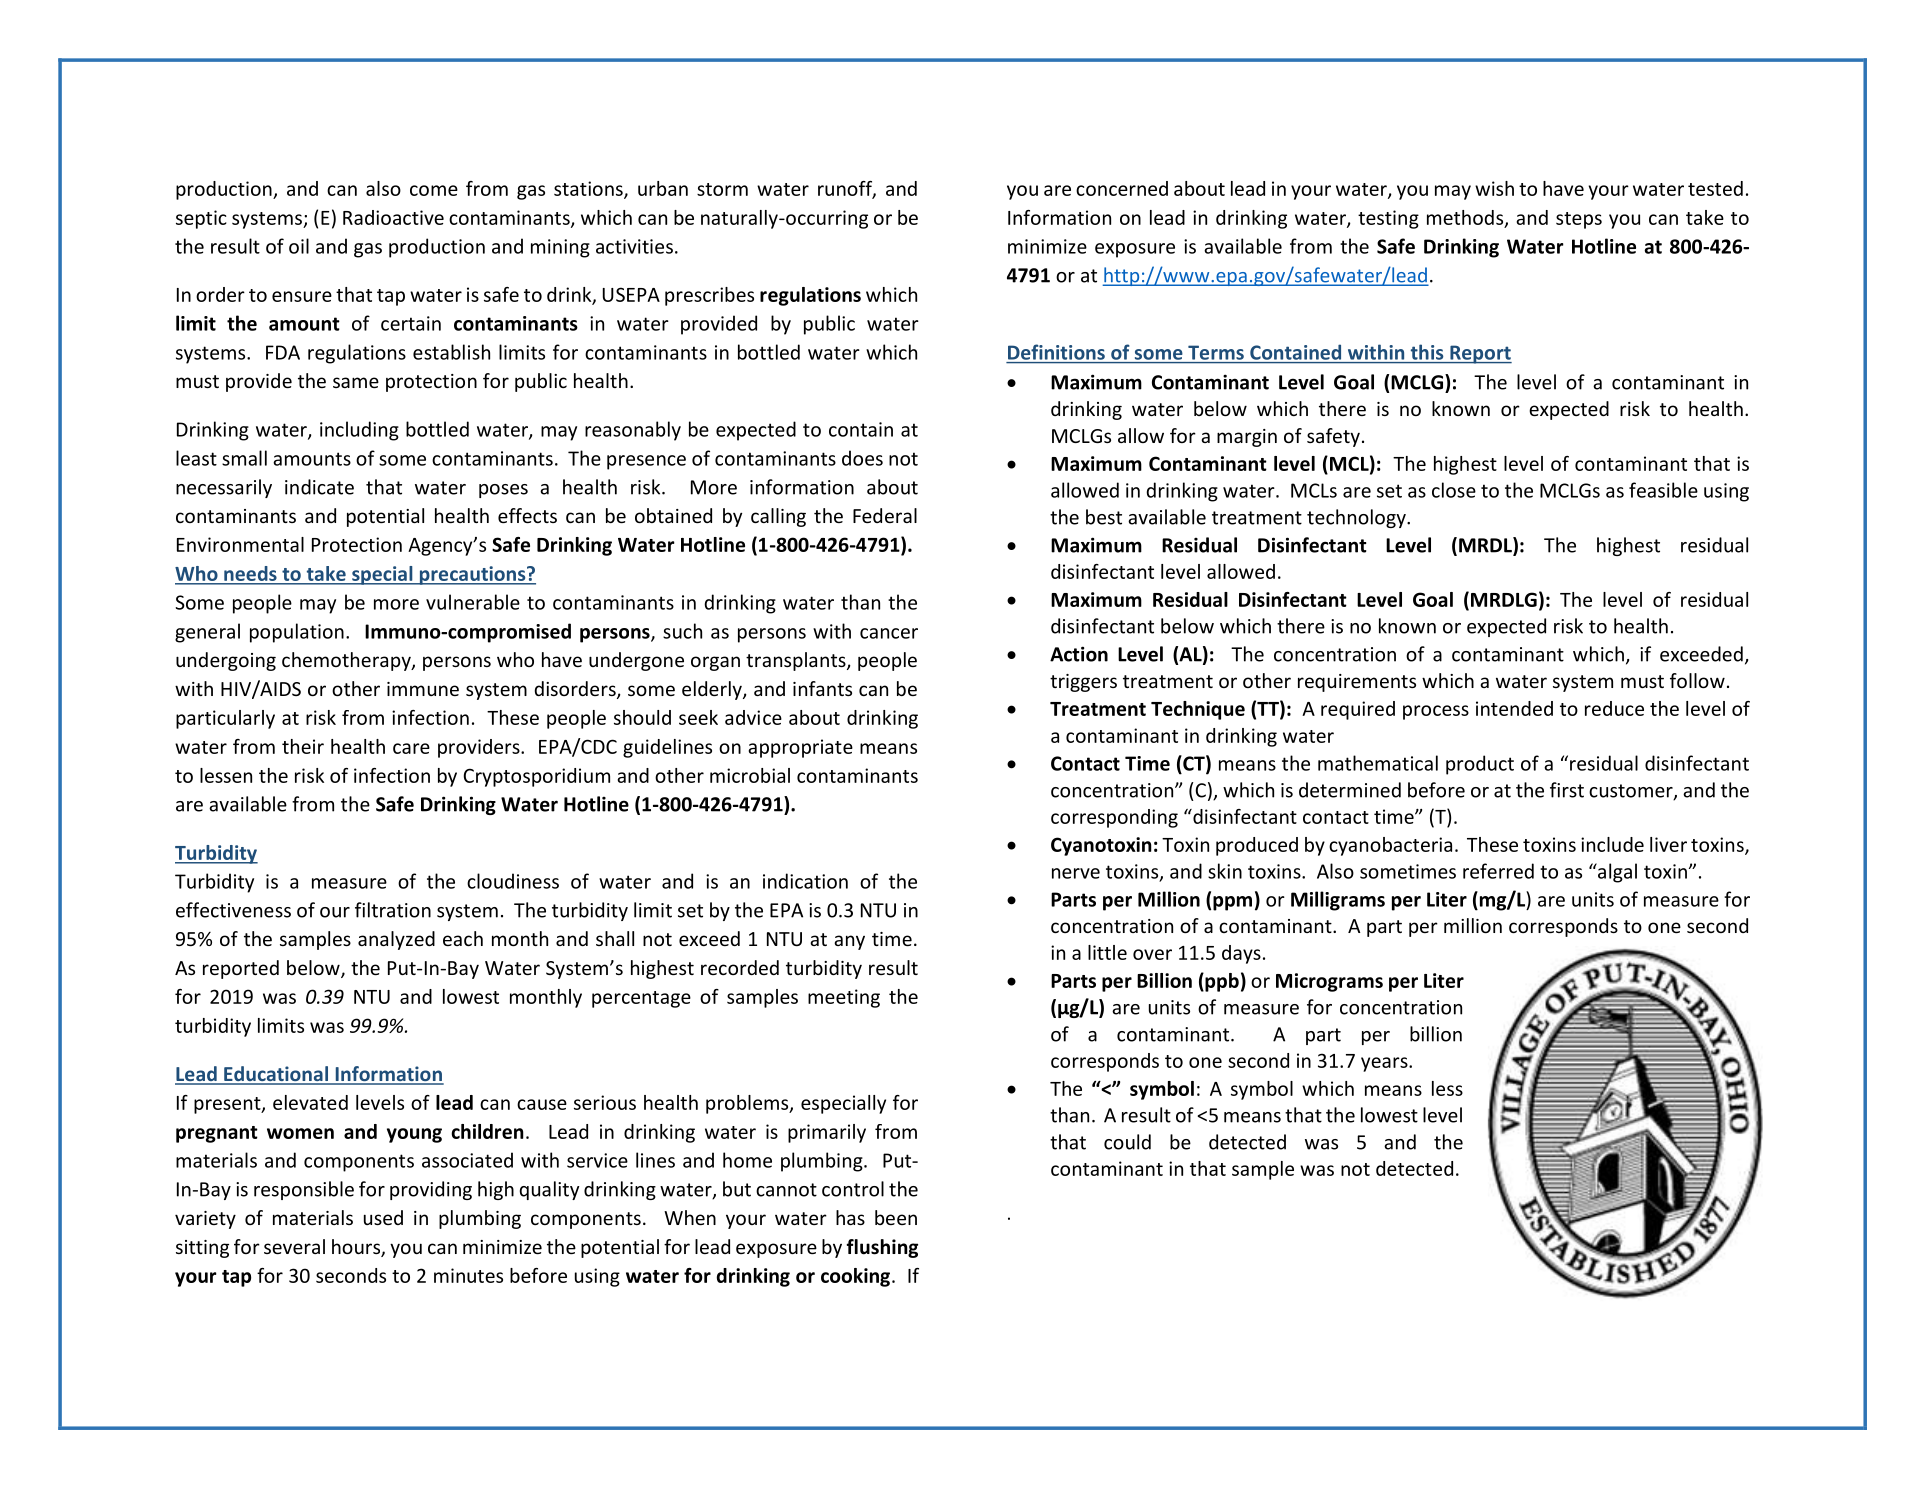 This screenshot has height=1488, width=1925. Describe the element at coordinates (1127, 1142) in the screenshot. I see `could` at that location.
